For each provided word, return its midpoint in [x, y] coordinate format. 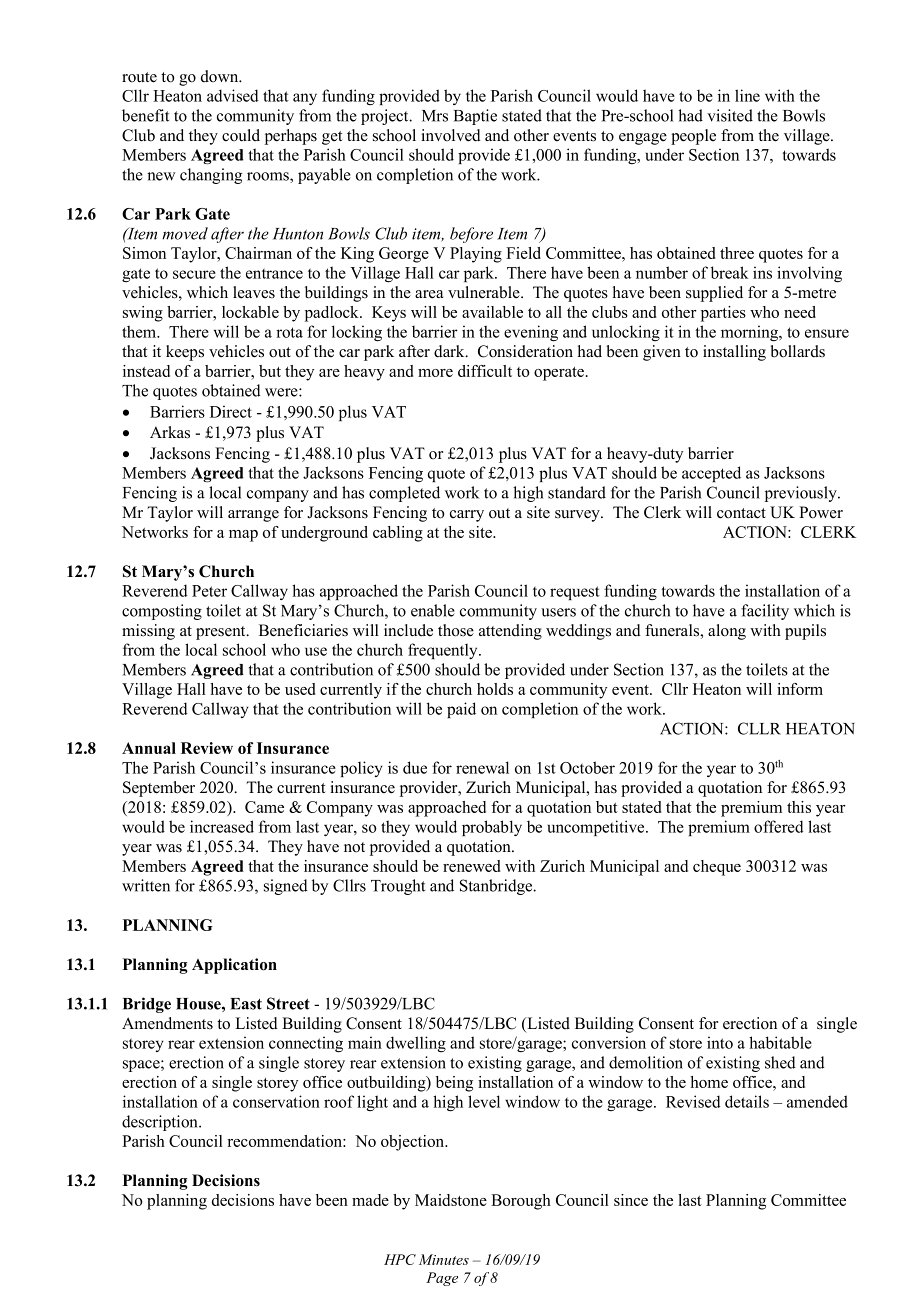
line [747, 95]
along [727, 632]
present [222, 633]
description [161, 1123]
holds [495, 689]
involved [451, 135]
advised [233, 95]
